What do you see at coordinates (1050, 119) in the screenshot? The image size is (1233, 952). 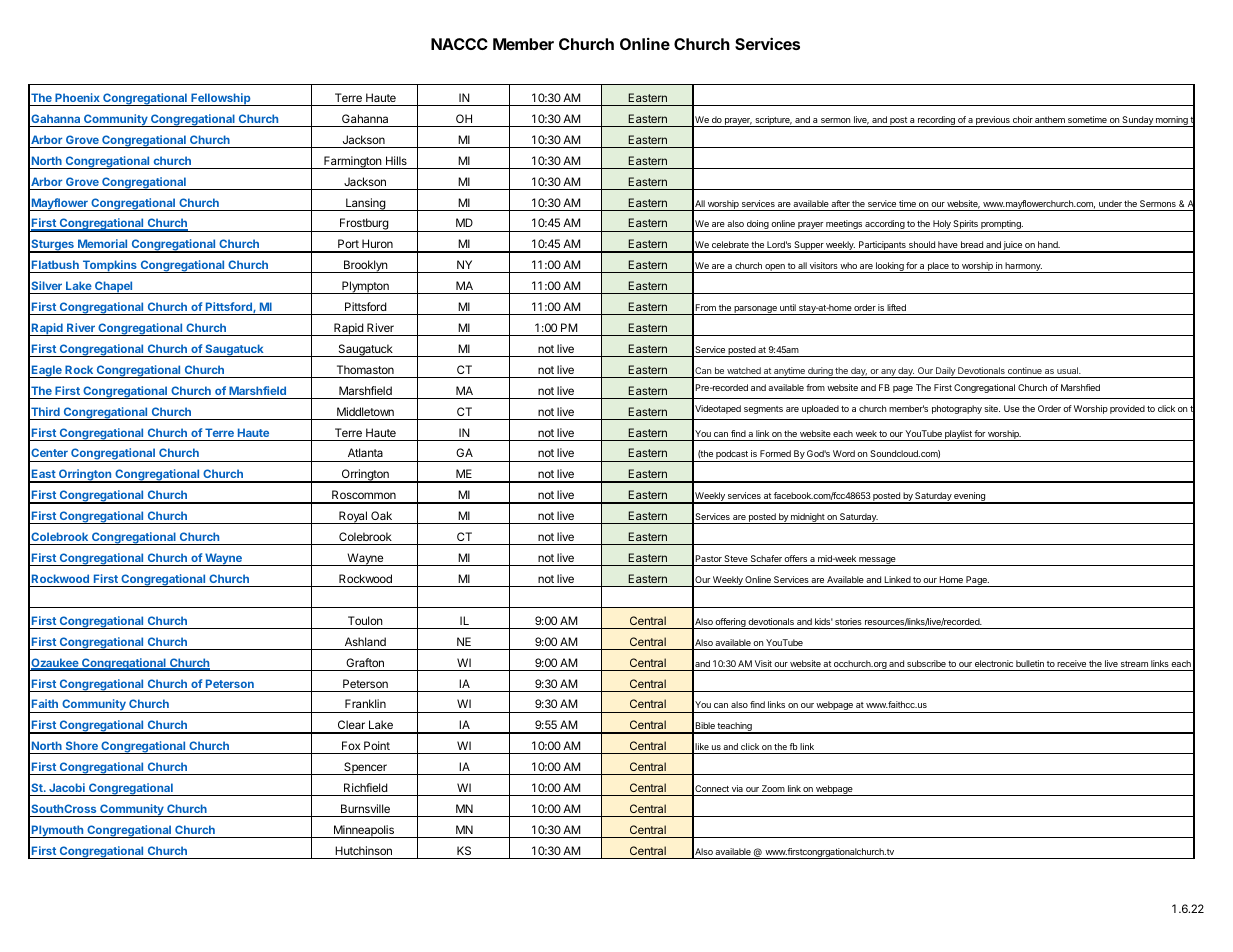 I see `anthem` at bounding box center [1050, 119].
